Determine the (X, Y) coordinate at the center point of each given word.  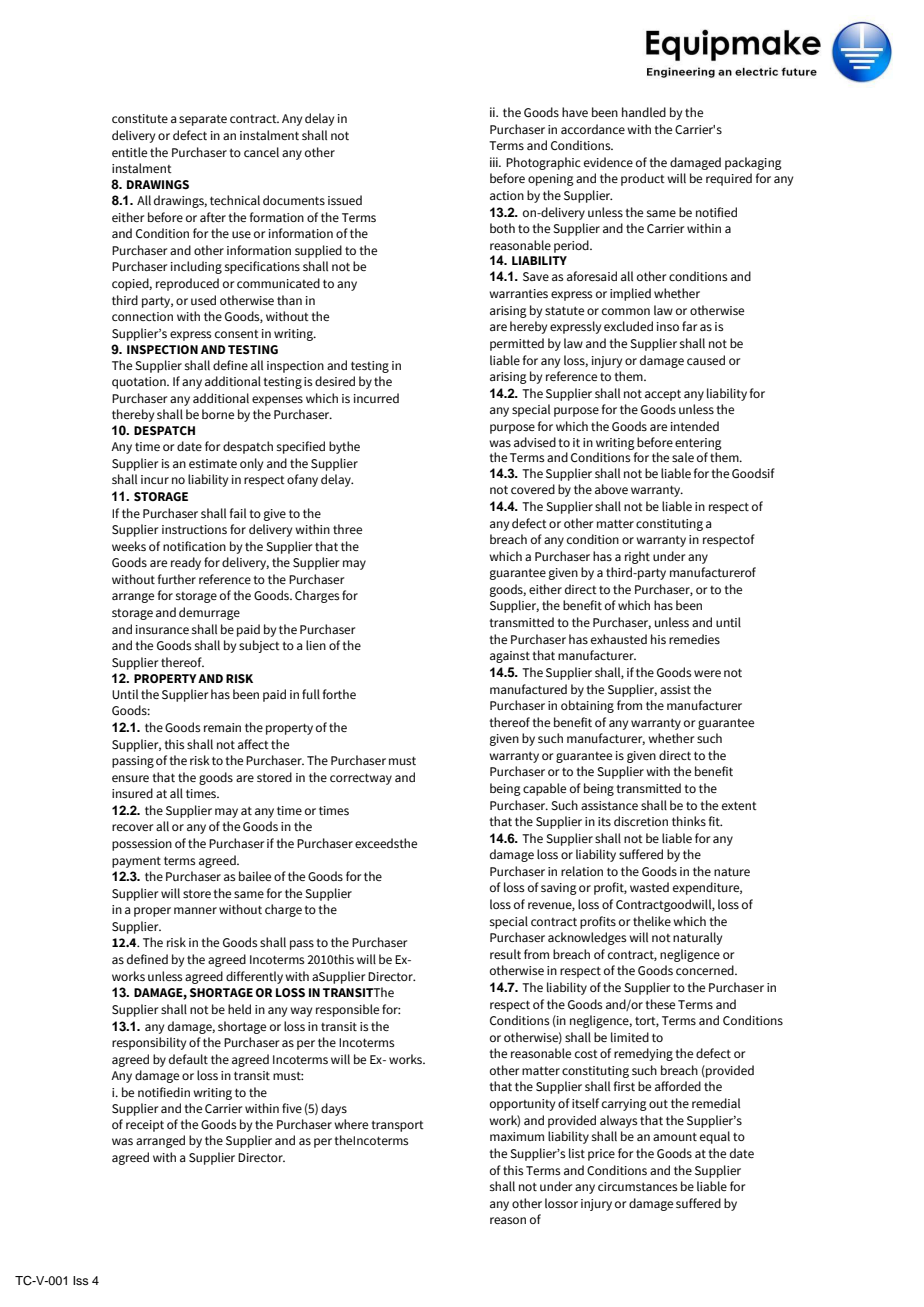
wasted (649, 887)
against (510, 657)
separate (203, 120)
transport (398, 1126)
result (505, 954)
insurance (162, 629)
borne (218, 414)
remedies (694, 639)
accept (663, 395)
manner (195, 910)
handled (644, 112)
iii (495, 162)
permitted (517, 344)
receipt (145, 1126)
